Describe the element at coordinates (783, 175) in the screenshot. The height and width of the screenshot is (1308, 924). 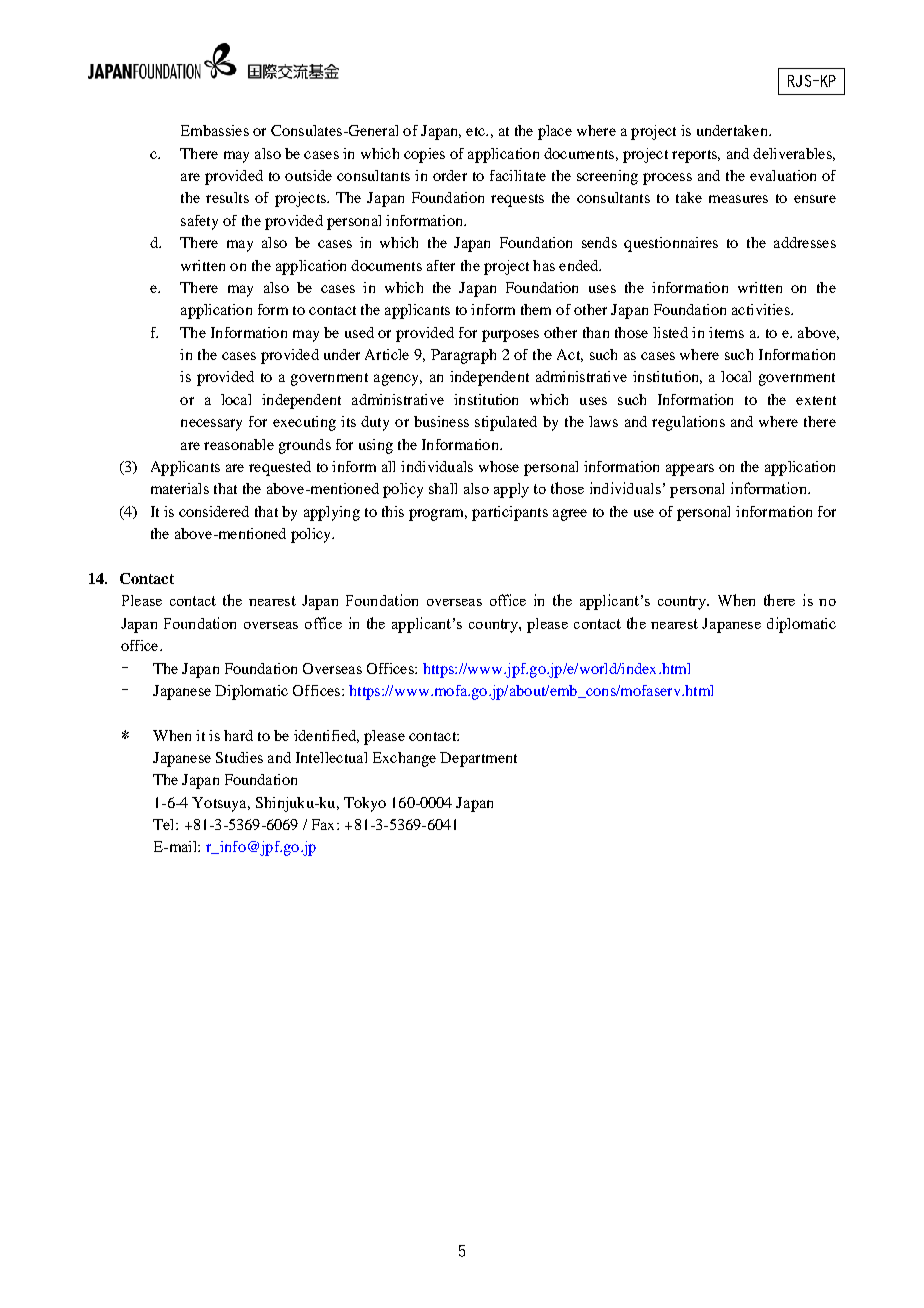
I see `evaluation` at that location.
